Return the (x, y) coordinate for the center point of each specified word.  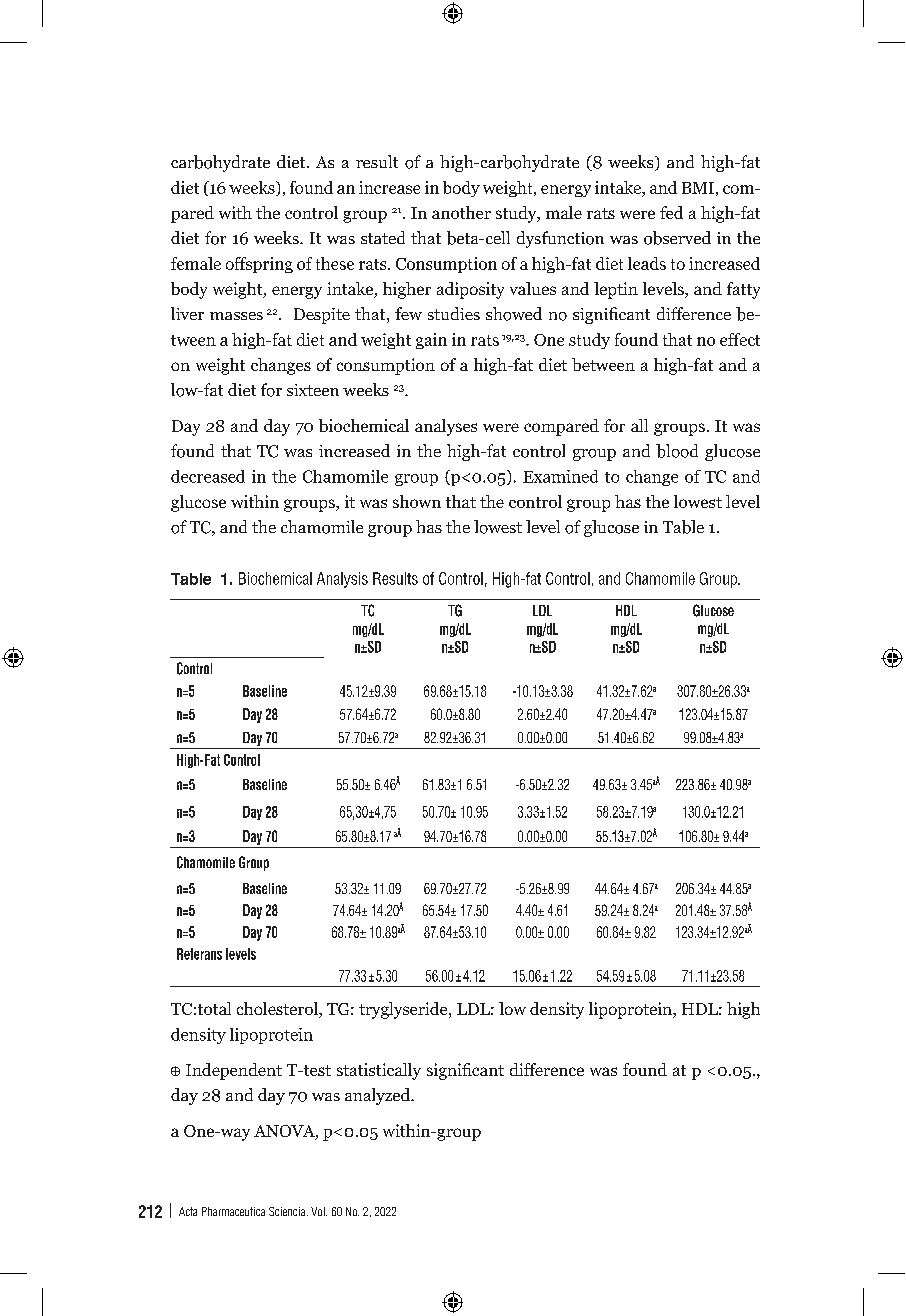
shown (417, 501)
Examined (560, 476)
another (461, 212)
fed (671, 212)
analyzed (379, 1096)
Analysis (342, 580)
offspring (259, 265)
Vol (319, 1211)
